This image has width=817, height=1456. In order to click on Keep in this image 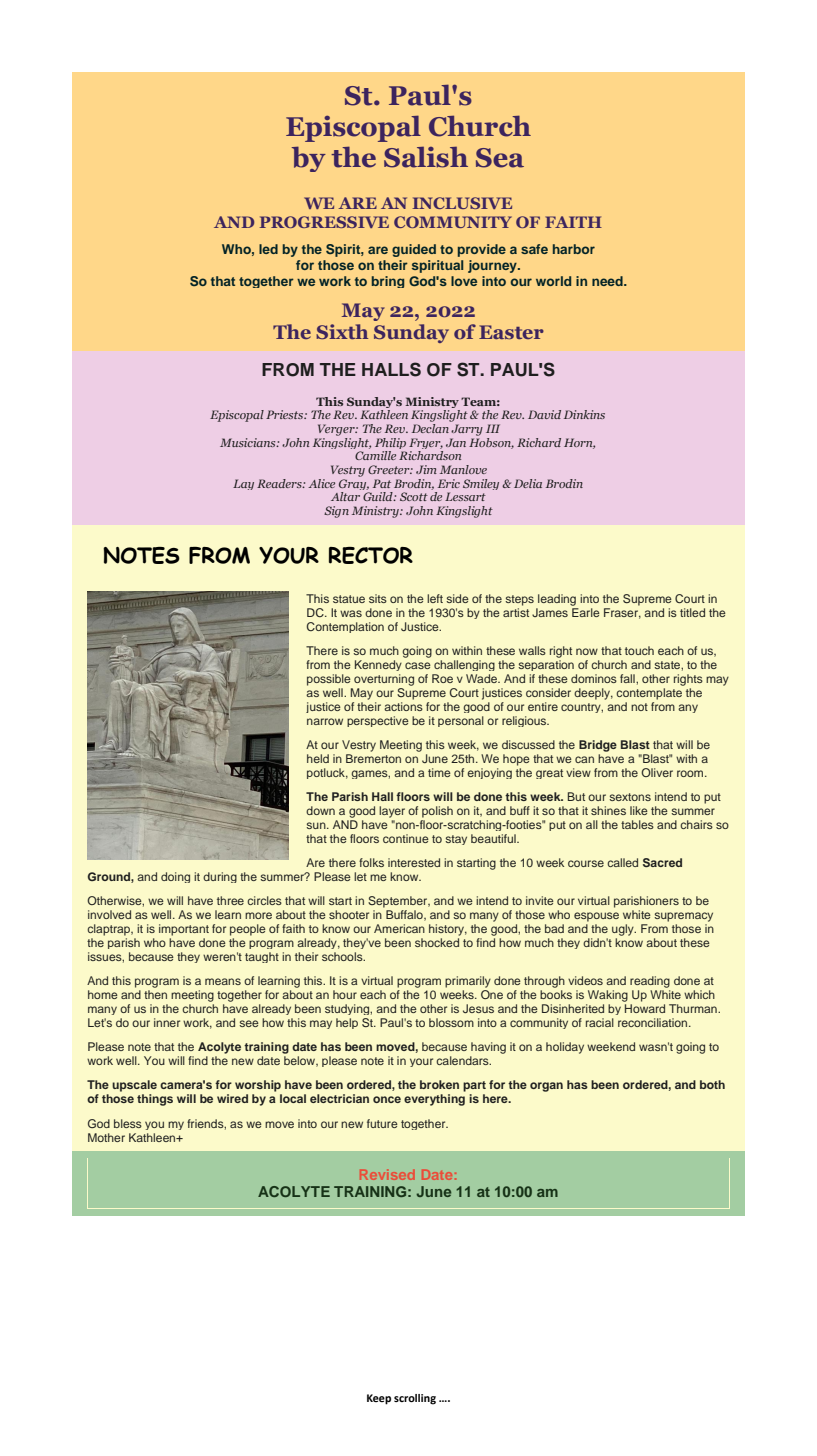, I will do `click(379, 1399)`.
